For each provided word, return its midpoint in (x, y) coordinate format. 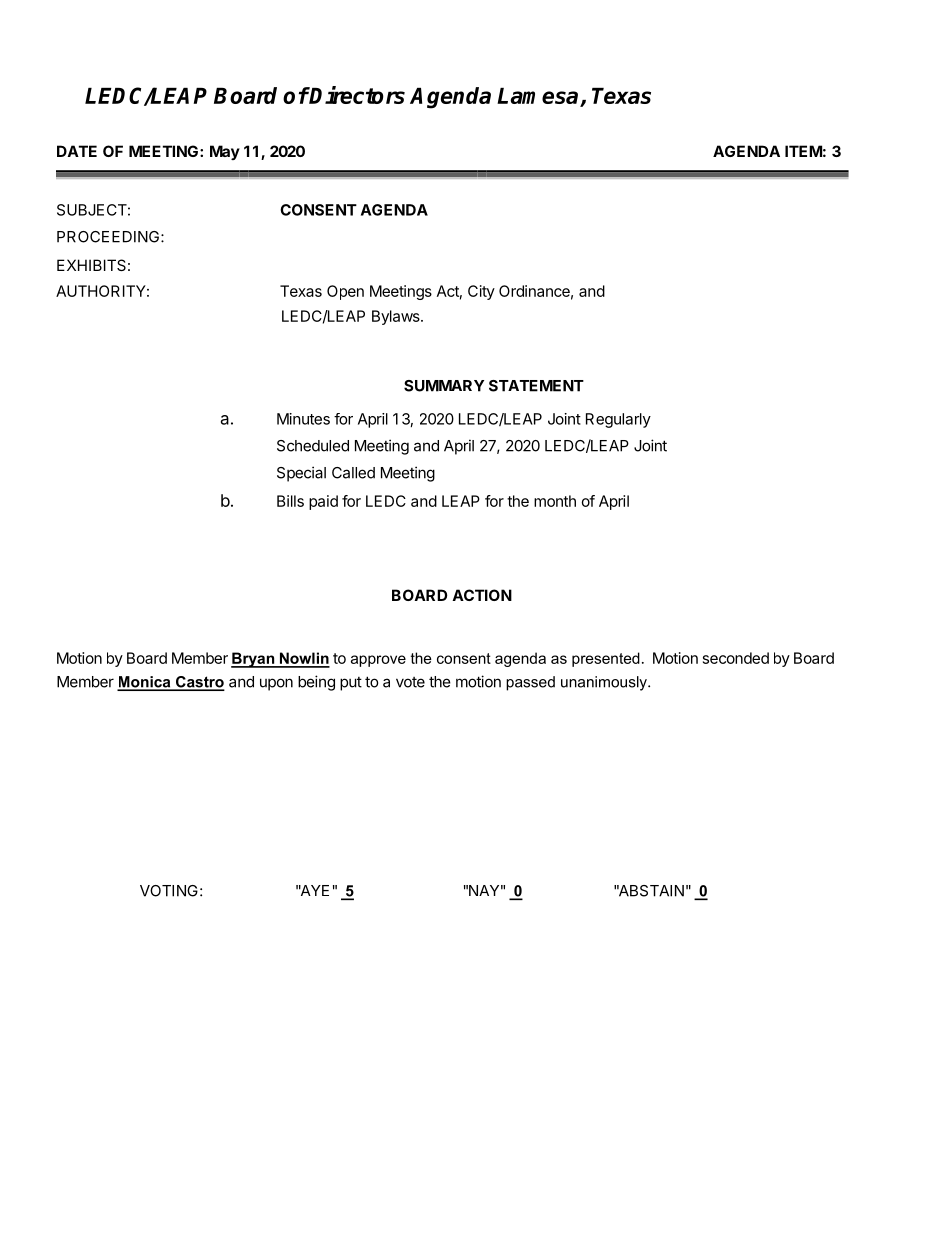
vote (410, 682)
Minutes (303, 419)
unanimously (605, 683)
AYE (314, 890)
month (555, 501)
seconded (736, 658)
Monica (145, 683)
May (225, 152)
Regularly (618, 420)
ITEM (803, 151)
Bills (290, 501)
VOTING (169, 891)
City (481, 292)
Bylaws (397, 317)
